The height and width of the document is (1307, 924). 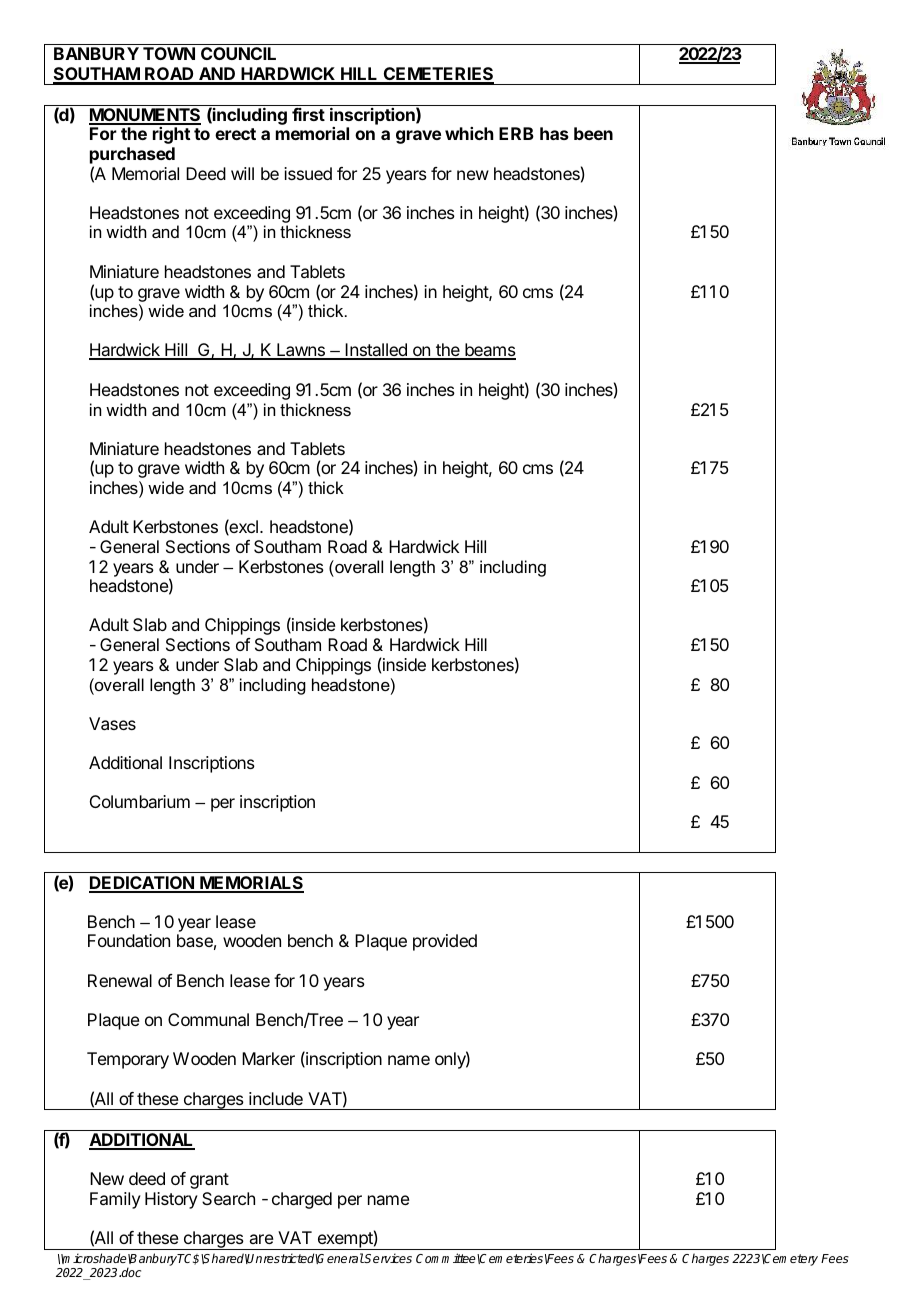 I want to click on first, so click(x=308, y=114).
